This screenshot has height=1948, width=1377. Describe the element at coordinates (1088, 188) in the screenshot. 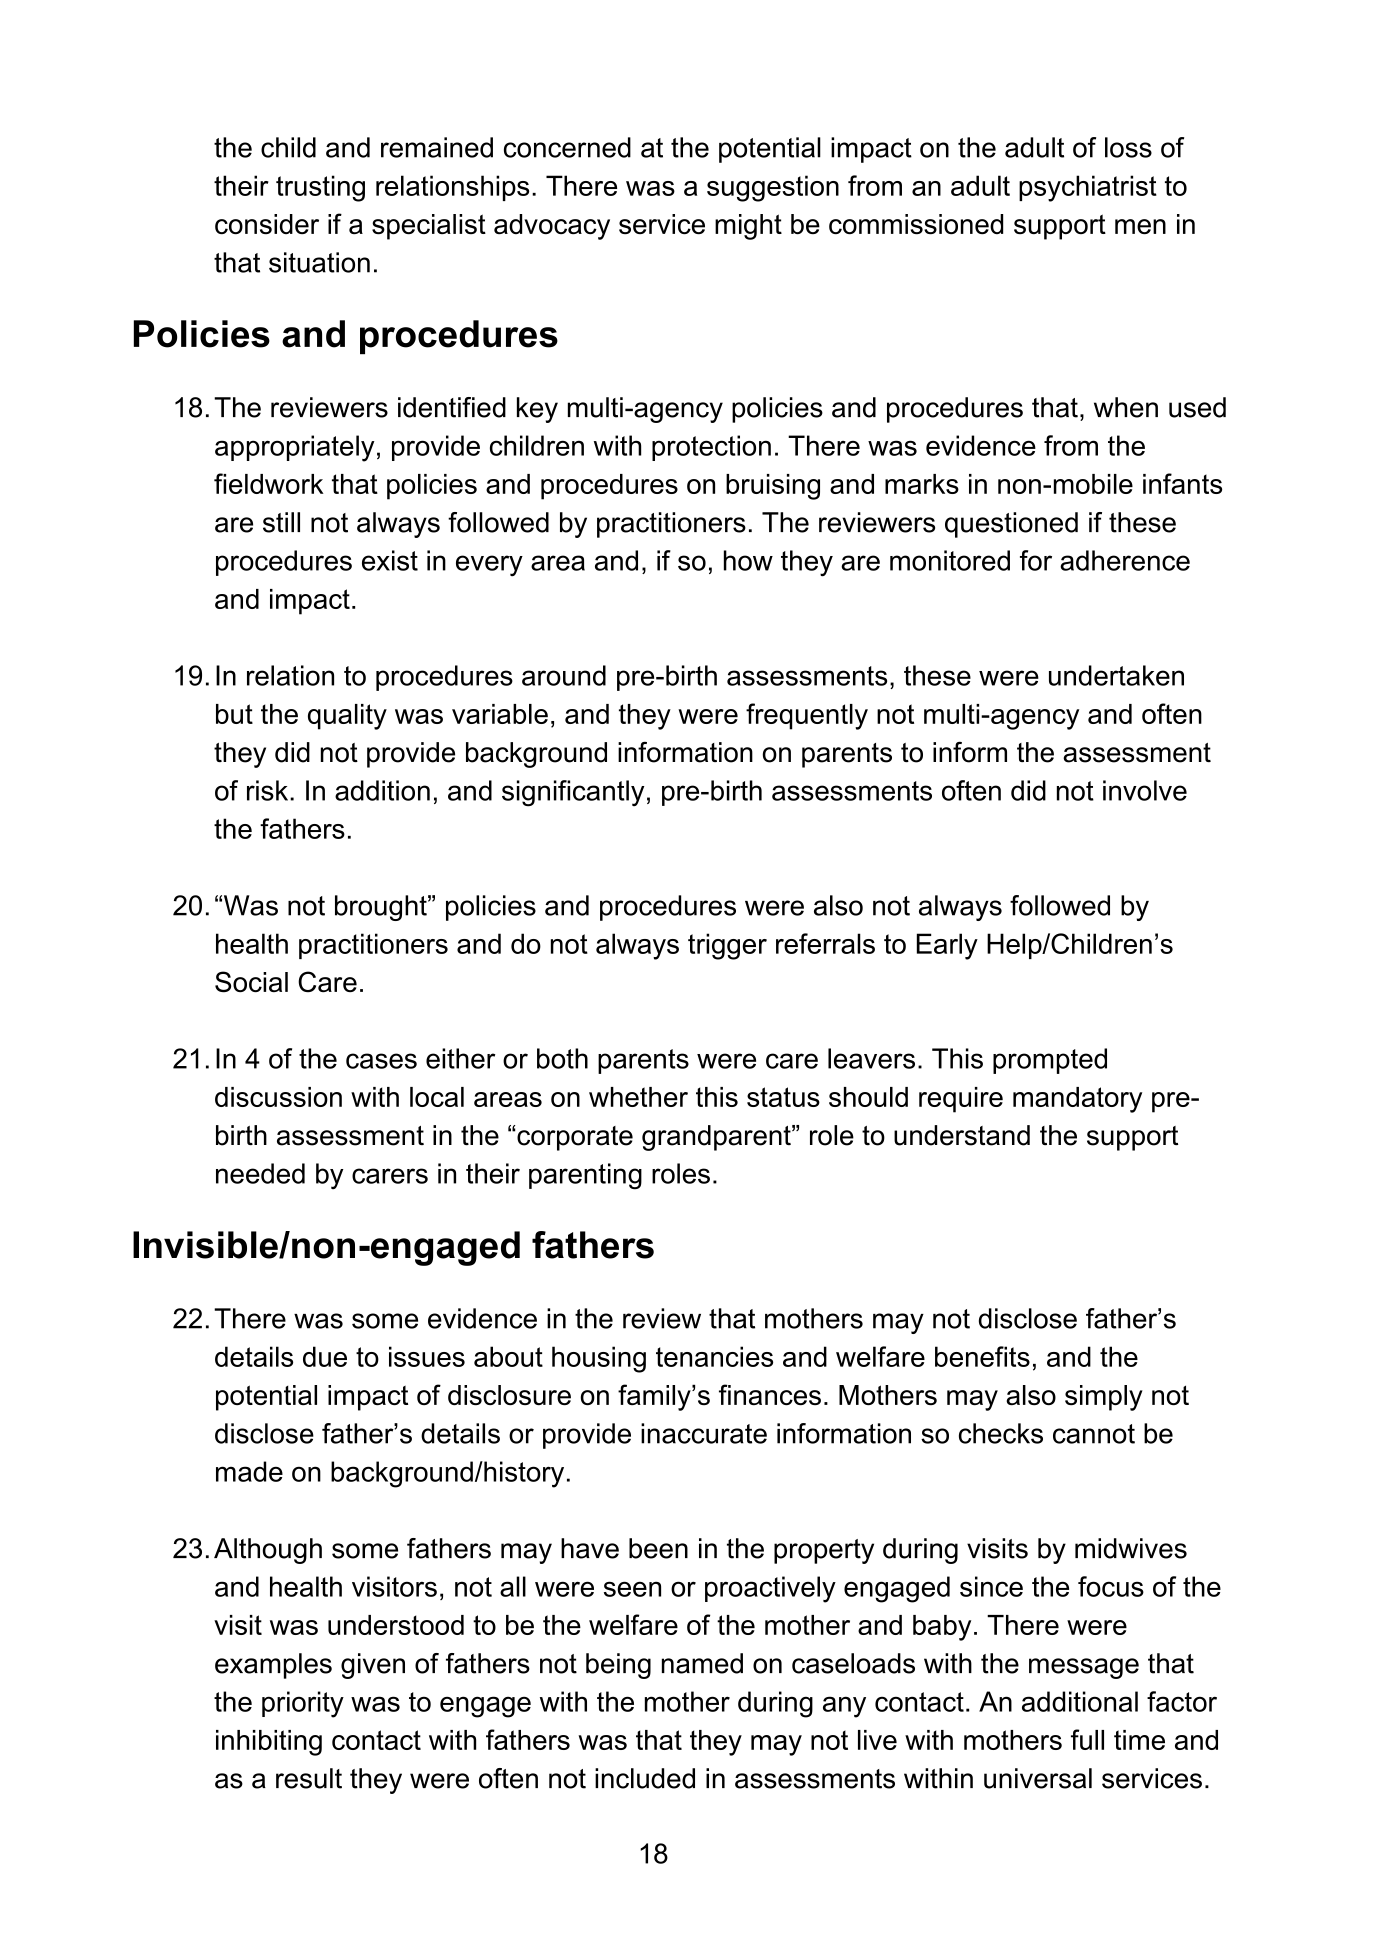

I see `psychiatrist` at that location.
